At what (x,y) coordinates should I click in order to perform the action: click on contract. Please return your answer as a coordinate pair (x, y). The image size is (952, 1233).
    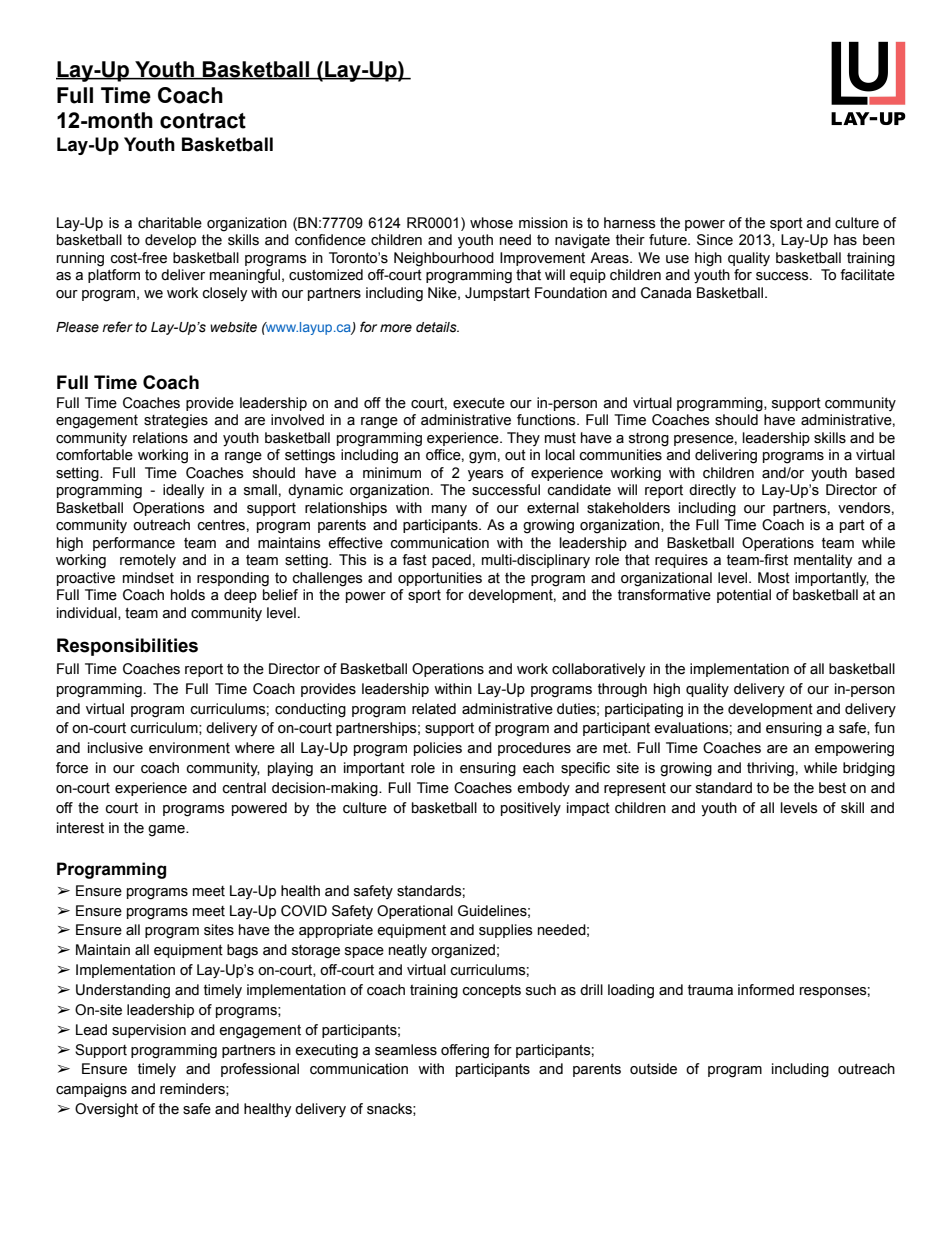
    Looking at the image, I should click on (203, 121).
